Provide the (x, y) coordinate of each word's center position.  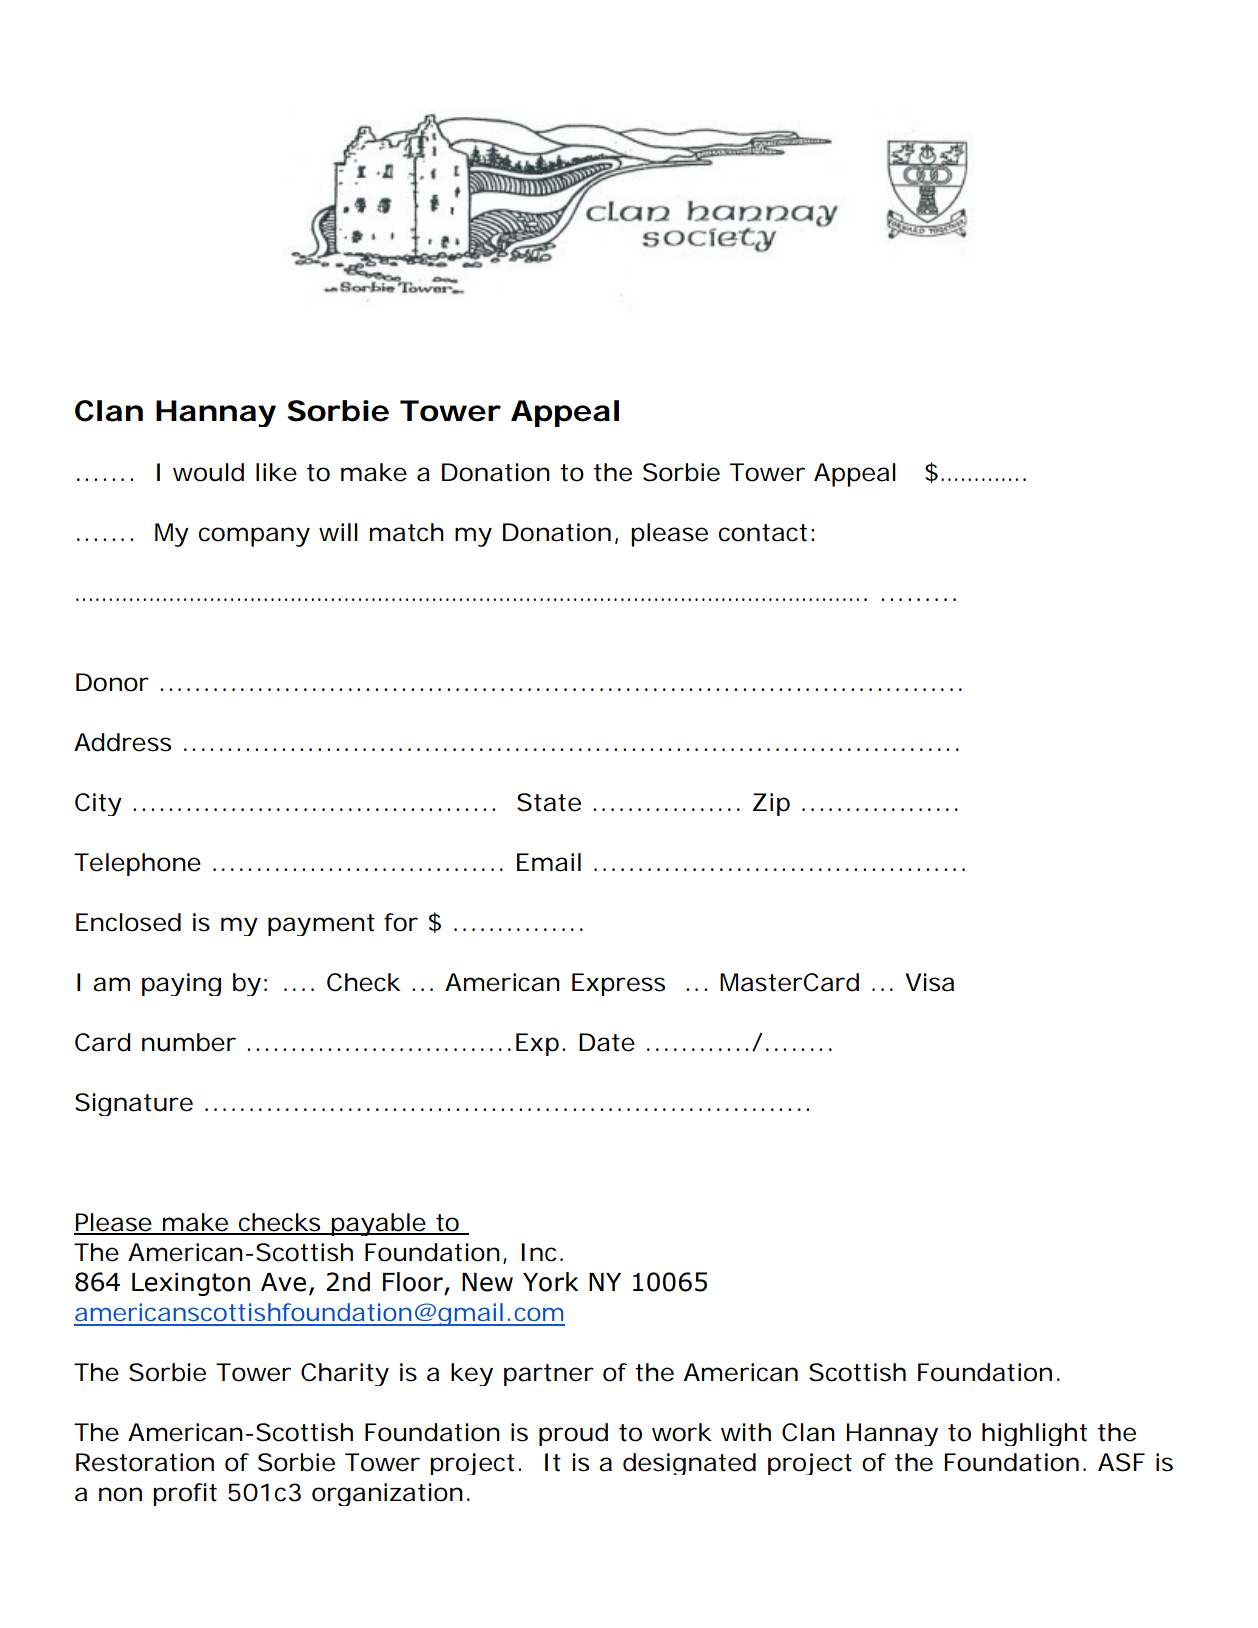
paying (181, 984)
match (407, 532)
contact (763, 533)
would (208, 472)
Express (618, 984)
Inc (538, 1252)
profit (185, 1494)
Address (122, 742)
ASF (1121, 1462)
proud (573, 1434)
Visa (930, 982)
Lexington (191, 1284)
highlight (1034, 1434)
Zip (771, 804)
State (549, 802)
